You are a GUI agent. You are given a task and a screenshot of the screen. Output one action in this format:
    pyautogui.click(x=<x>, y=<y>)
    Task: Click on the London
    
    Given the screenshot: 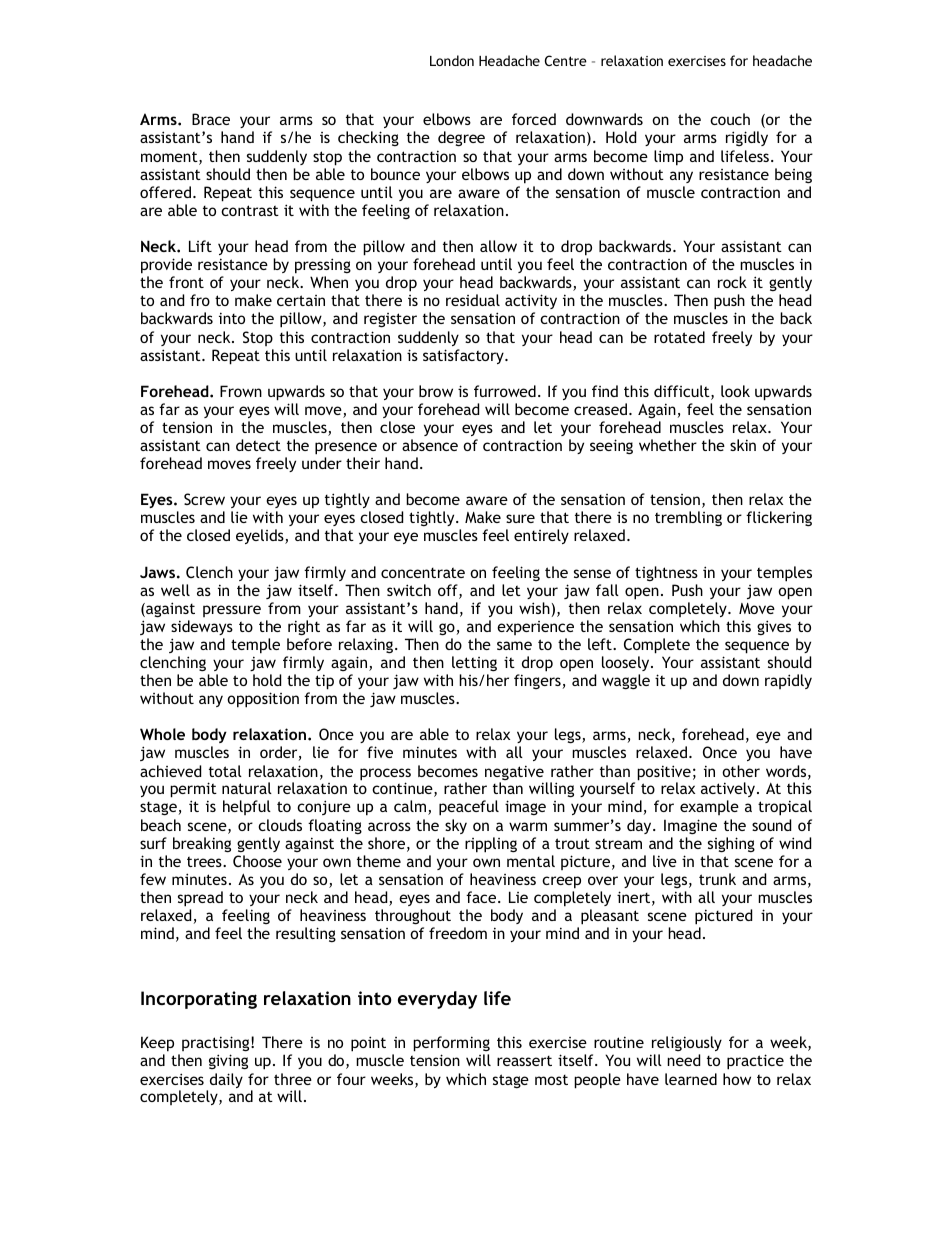 What is the action you would take?
    pyautogui.click(x=452, y=60)
